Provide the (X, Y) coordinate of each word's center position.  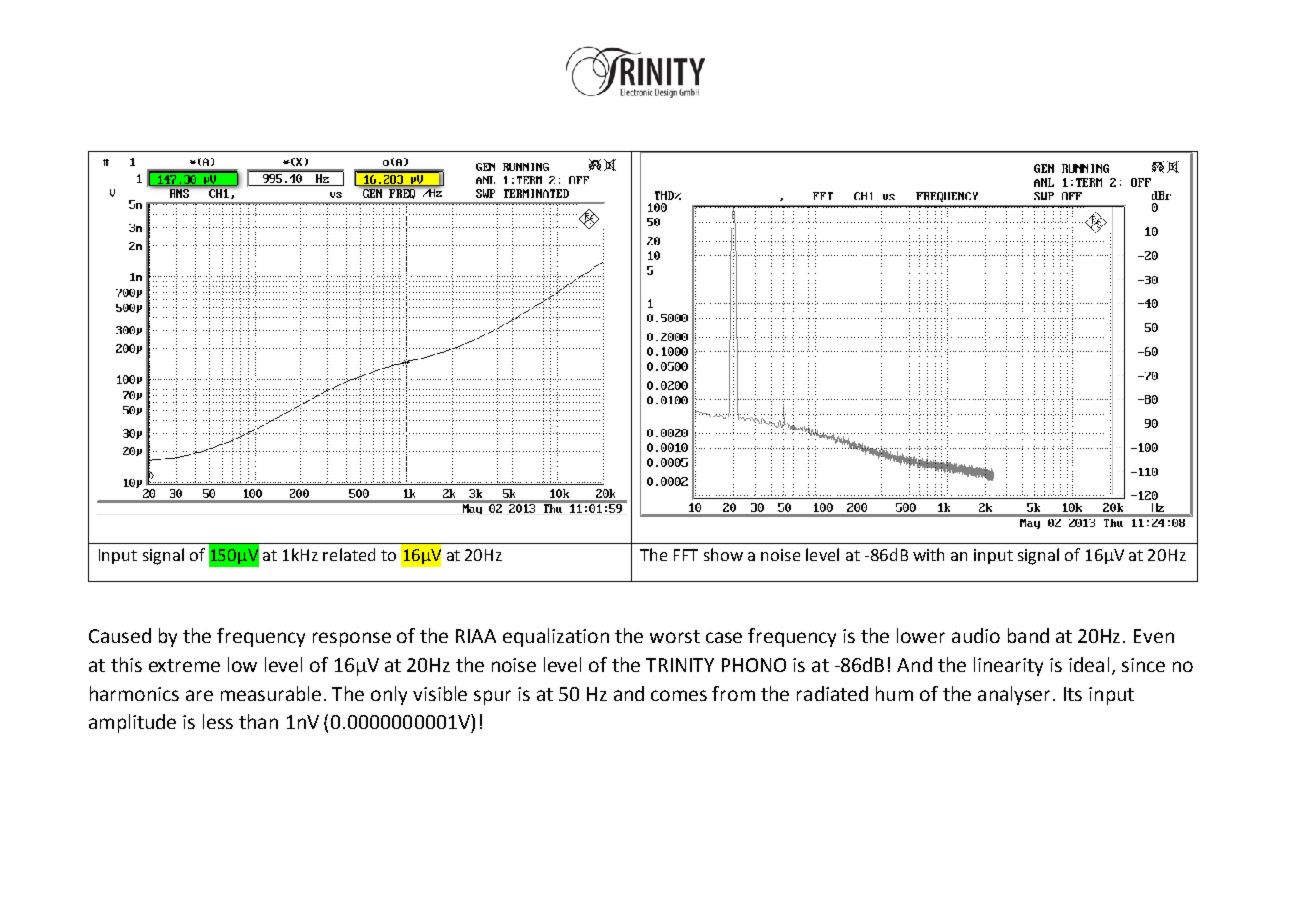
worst (675, 636)
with (928, 554)
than (258, 721)
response (352, 639)
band (1028, 635)
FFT (686, 555)
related (349, 554)
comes (679, 695)
